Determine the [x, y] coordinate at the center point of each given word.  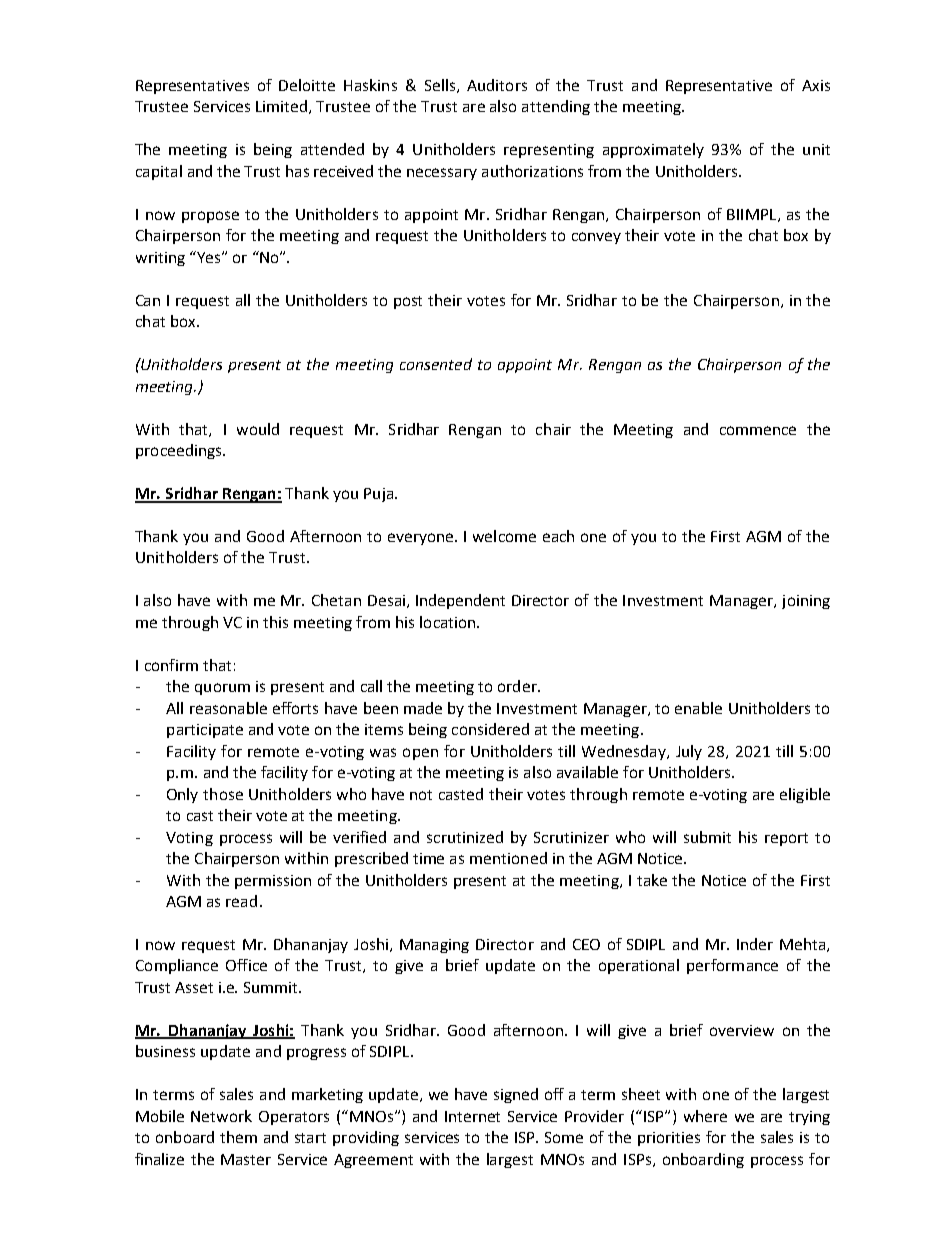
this [275, 622]
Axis [816, 85]
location [449, 622]
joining [806, 602]
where [705, 1116]
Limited [281, 106]
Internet [472, 1116]
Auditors [497, 85]
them [238, 1137]
